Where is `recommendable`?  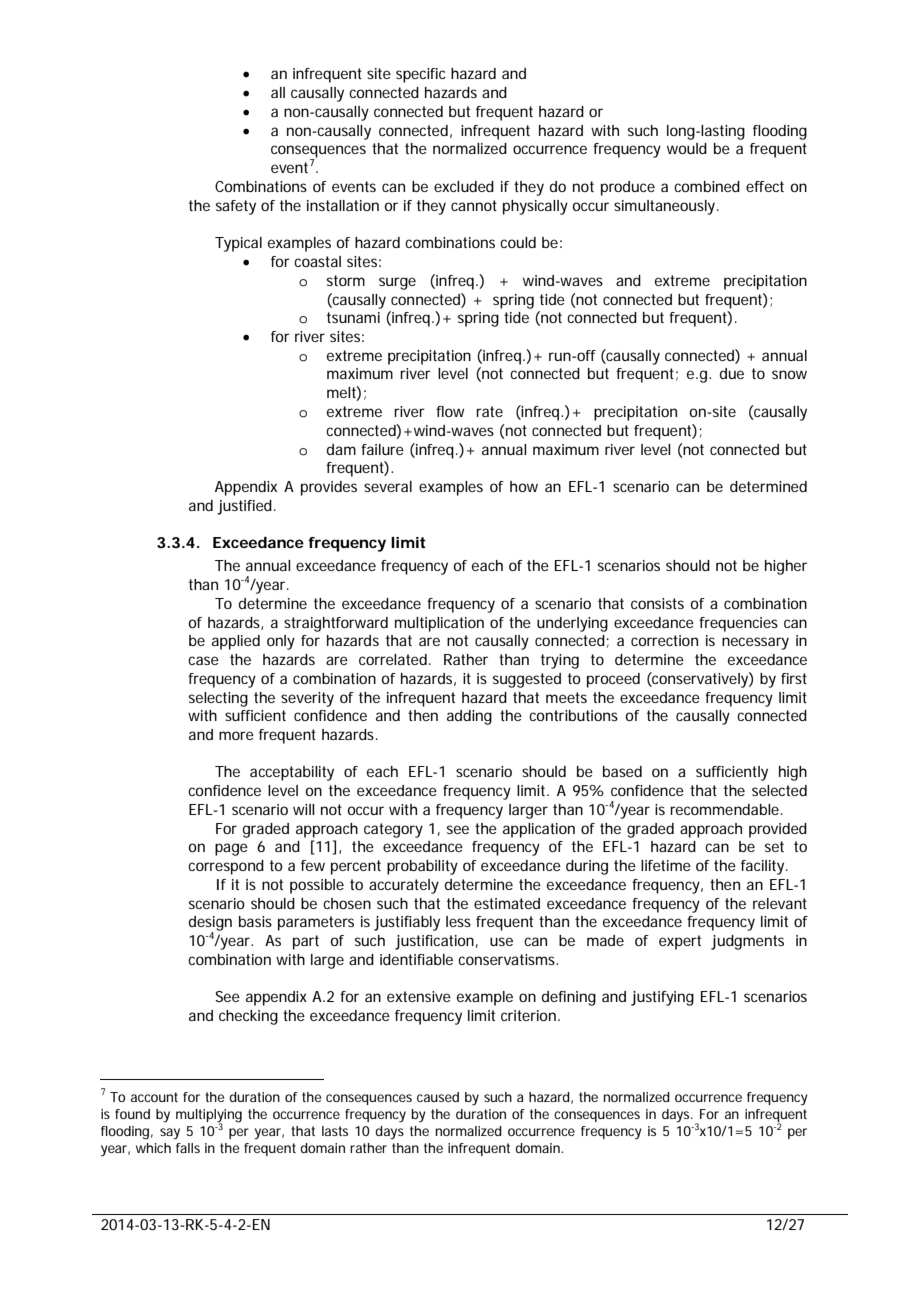 recommendable is located at coordinates (724, 809).
